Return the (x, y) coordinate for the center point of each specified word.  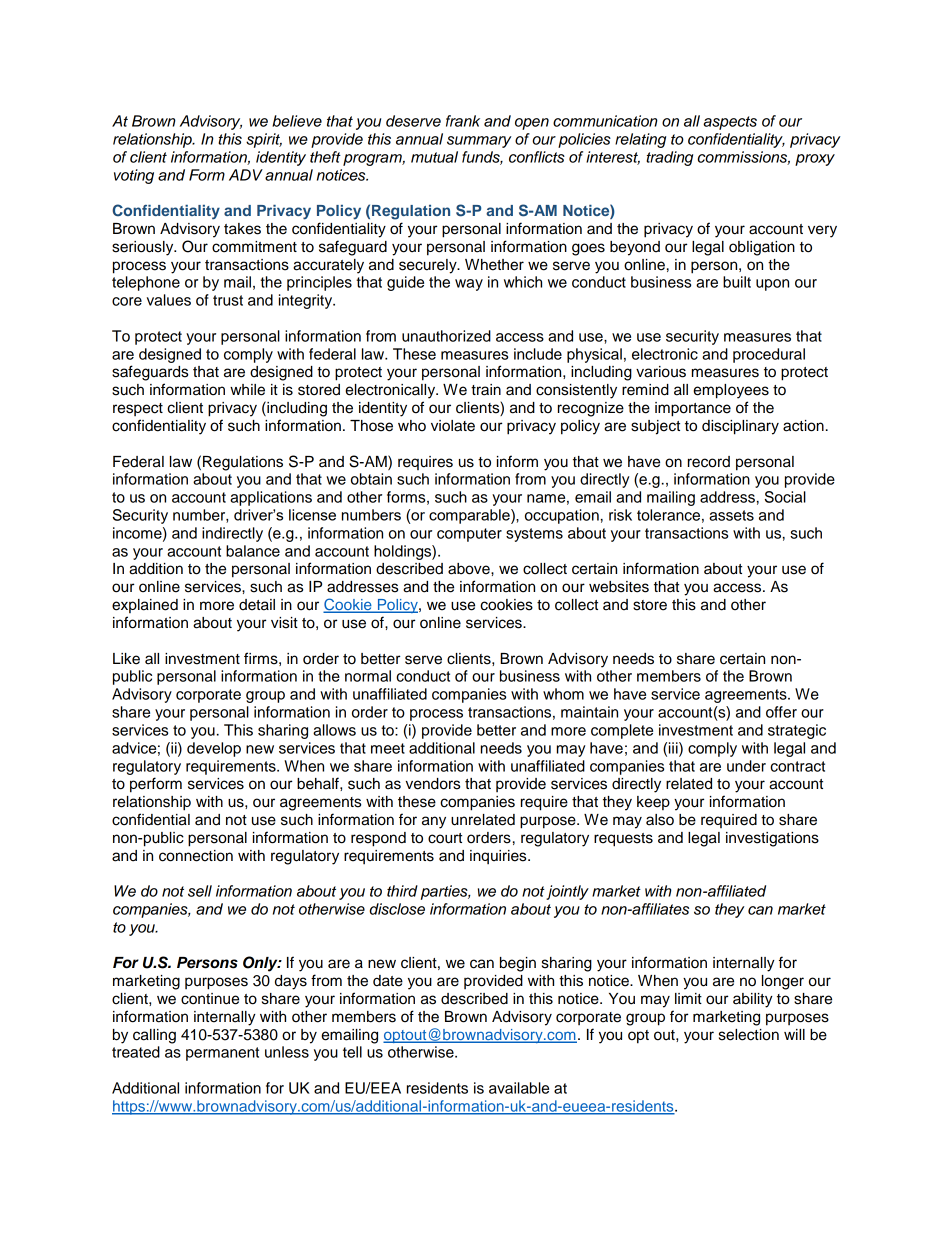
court (445, 838)
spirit (264, 140)
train (486, 390)
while (247, 390)
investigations (772, 839)
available (519, 1088)
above (470, 569)
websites (619, 587)
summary (479, 142)
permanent (222, 1054)
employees (731, 391)
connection (196, 856)
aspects (730, 123)
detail (257, 605)
